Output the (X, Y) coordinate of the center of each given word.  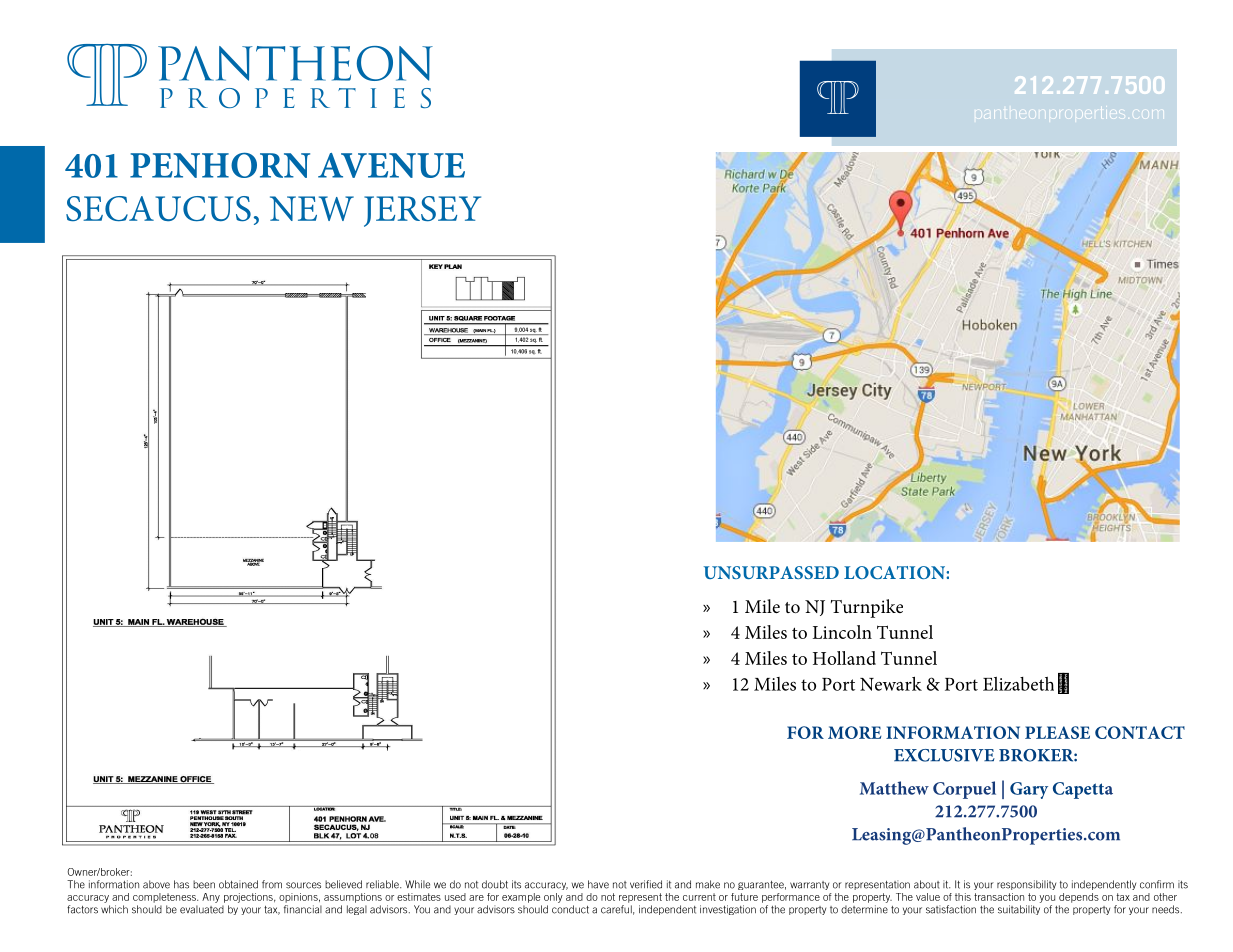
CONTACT (1140, 732)
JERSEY (422, 211)
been (204, 884)
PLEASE (1057, 732)
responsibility (1026, 885)
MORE (855, 732)
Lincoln (842, 632)
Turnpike (867, 608)
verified (646, 884)
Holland (844, 658)
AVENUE (391, 165)
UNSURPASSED (771, 572)
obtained (238, 884)
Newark (891, 684)
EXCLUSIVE (944, 755)
